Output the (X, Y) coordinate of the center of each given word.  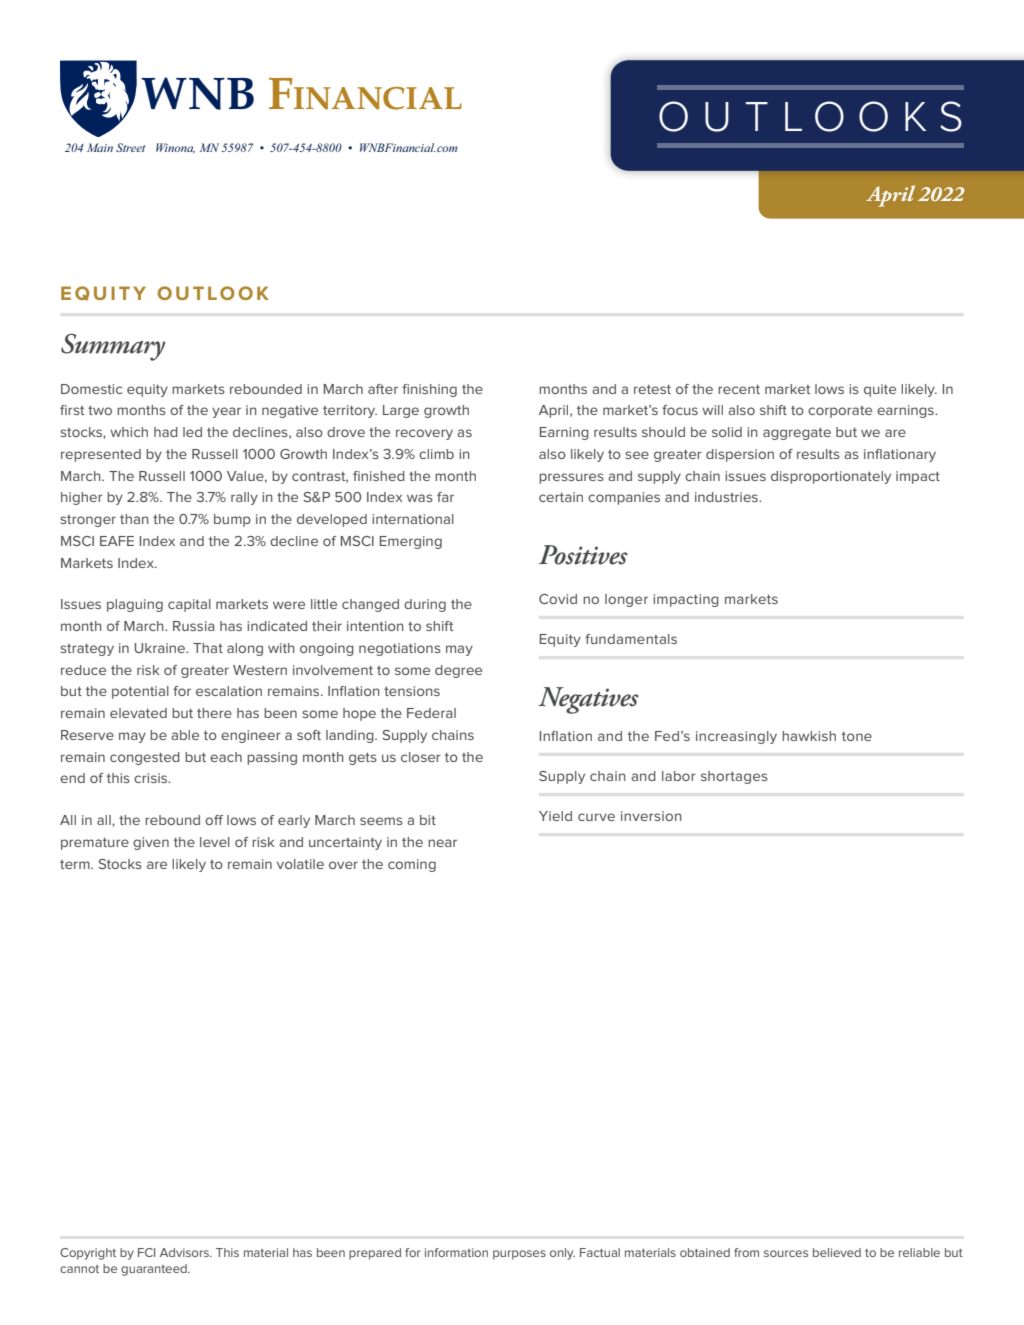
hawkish (809, 736)
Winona (175, 148)
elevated (138, 713)
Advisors (185, 1252)
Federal (431, 713)
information (456, 1252)
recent (739, 389)
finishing (429, 390)
